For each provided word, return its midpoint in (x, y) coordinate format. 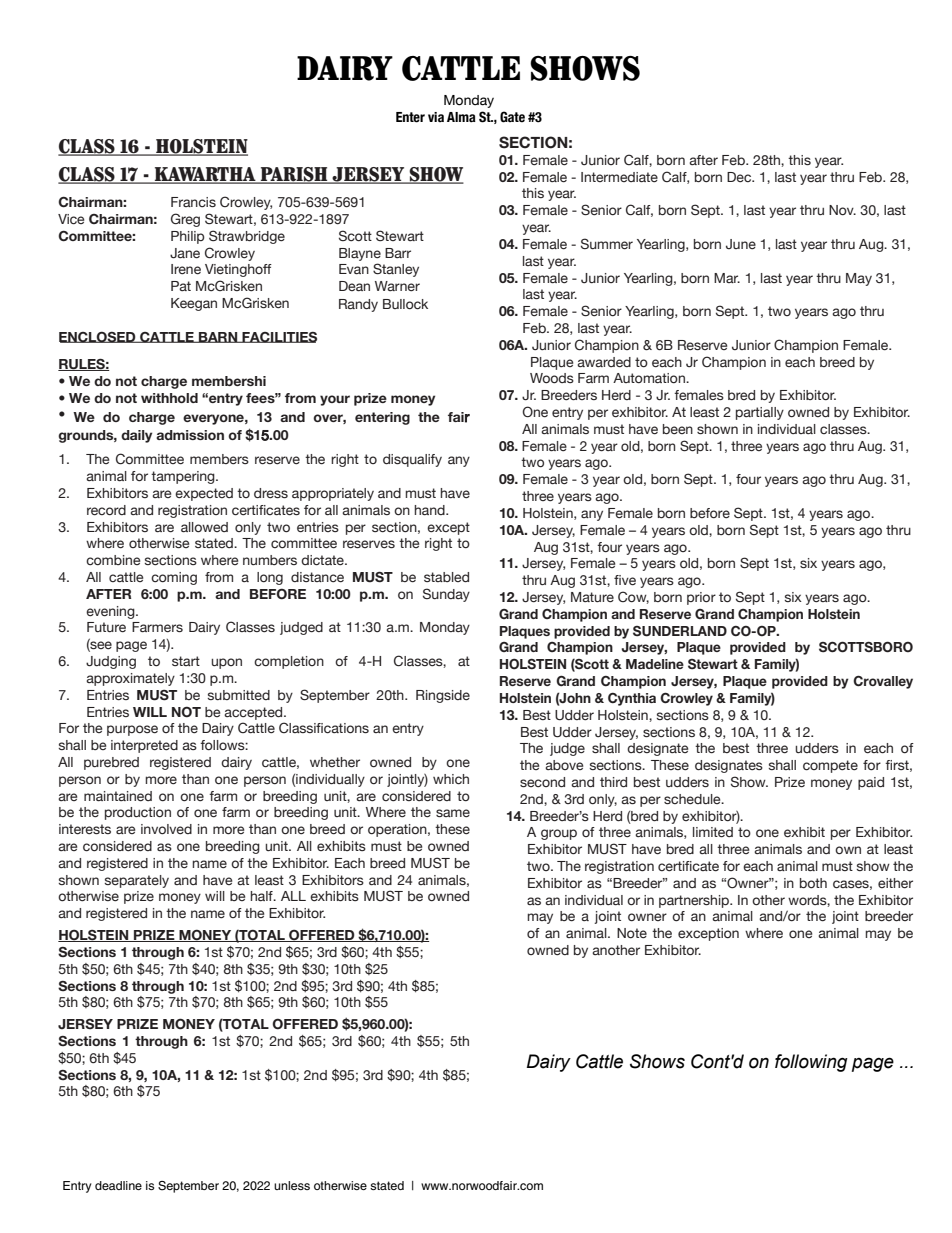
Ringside (443, 696)
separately (137, 881)
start (186, 661)
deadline (118, 1185)
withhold (169, 398)
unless (292, 1185)
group (559, 834)
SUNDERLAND (680, 631)
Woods (552, 378)
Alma (461, 117)
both (813, 883)
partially (760, 413)
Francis (193, 202)
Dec (740, 177)
